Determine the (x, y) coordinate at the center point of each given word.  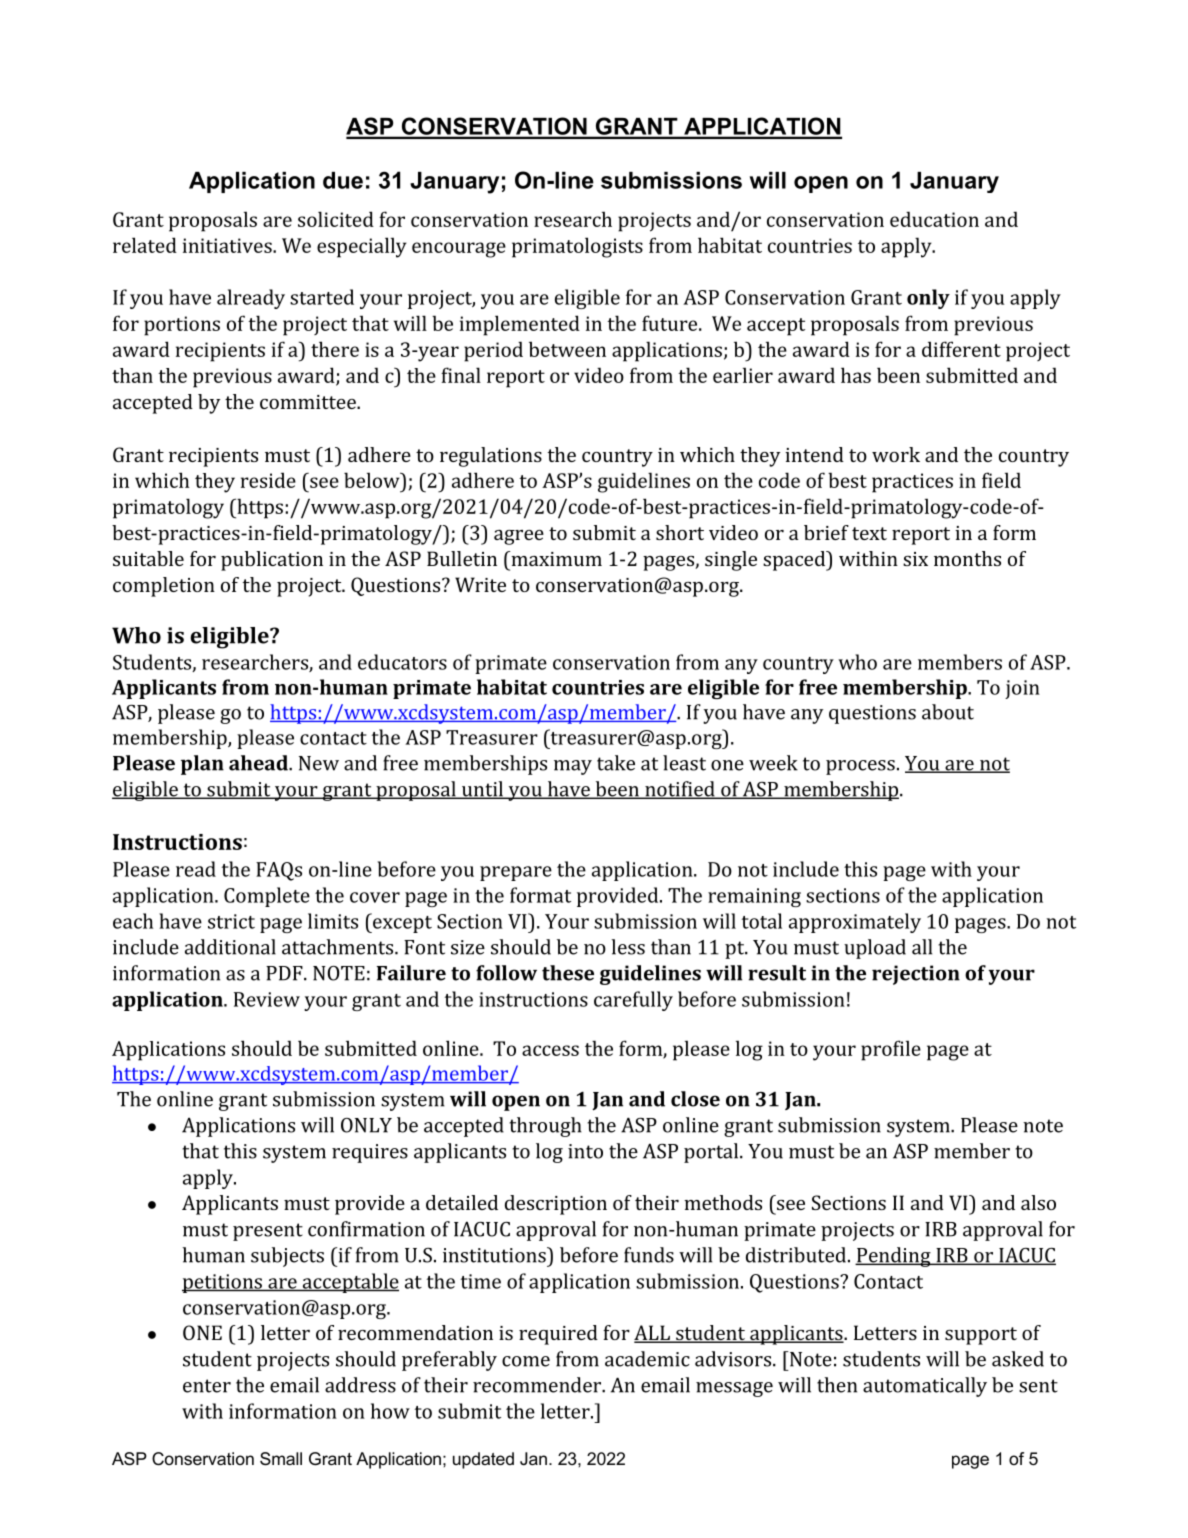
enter (207, 1386)
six (915, 559)
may (573, 767)
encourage (459, 250)
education (934, 219)
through (545, 1127)
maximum (555, 558)
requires (370, 1153)
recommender (538, 1385)
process (860, 767)
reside (268, 480)
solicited (336, 219)
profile (891, 1050)
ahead (259, 763)
